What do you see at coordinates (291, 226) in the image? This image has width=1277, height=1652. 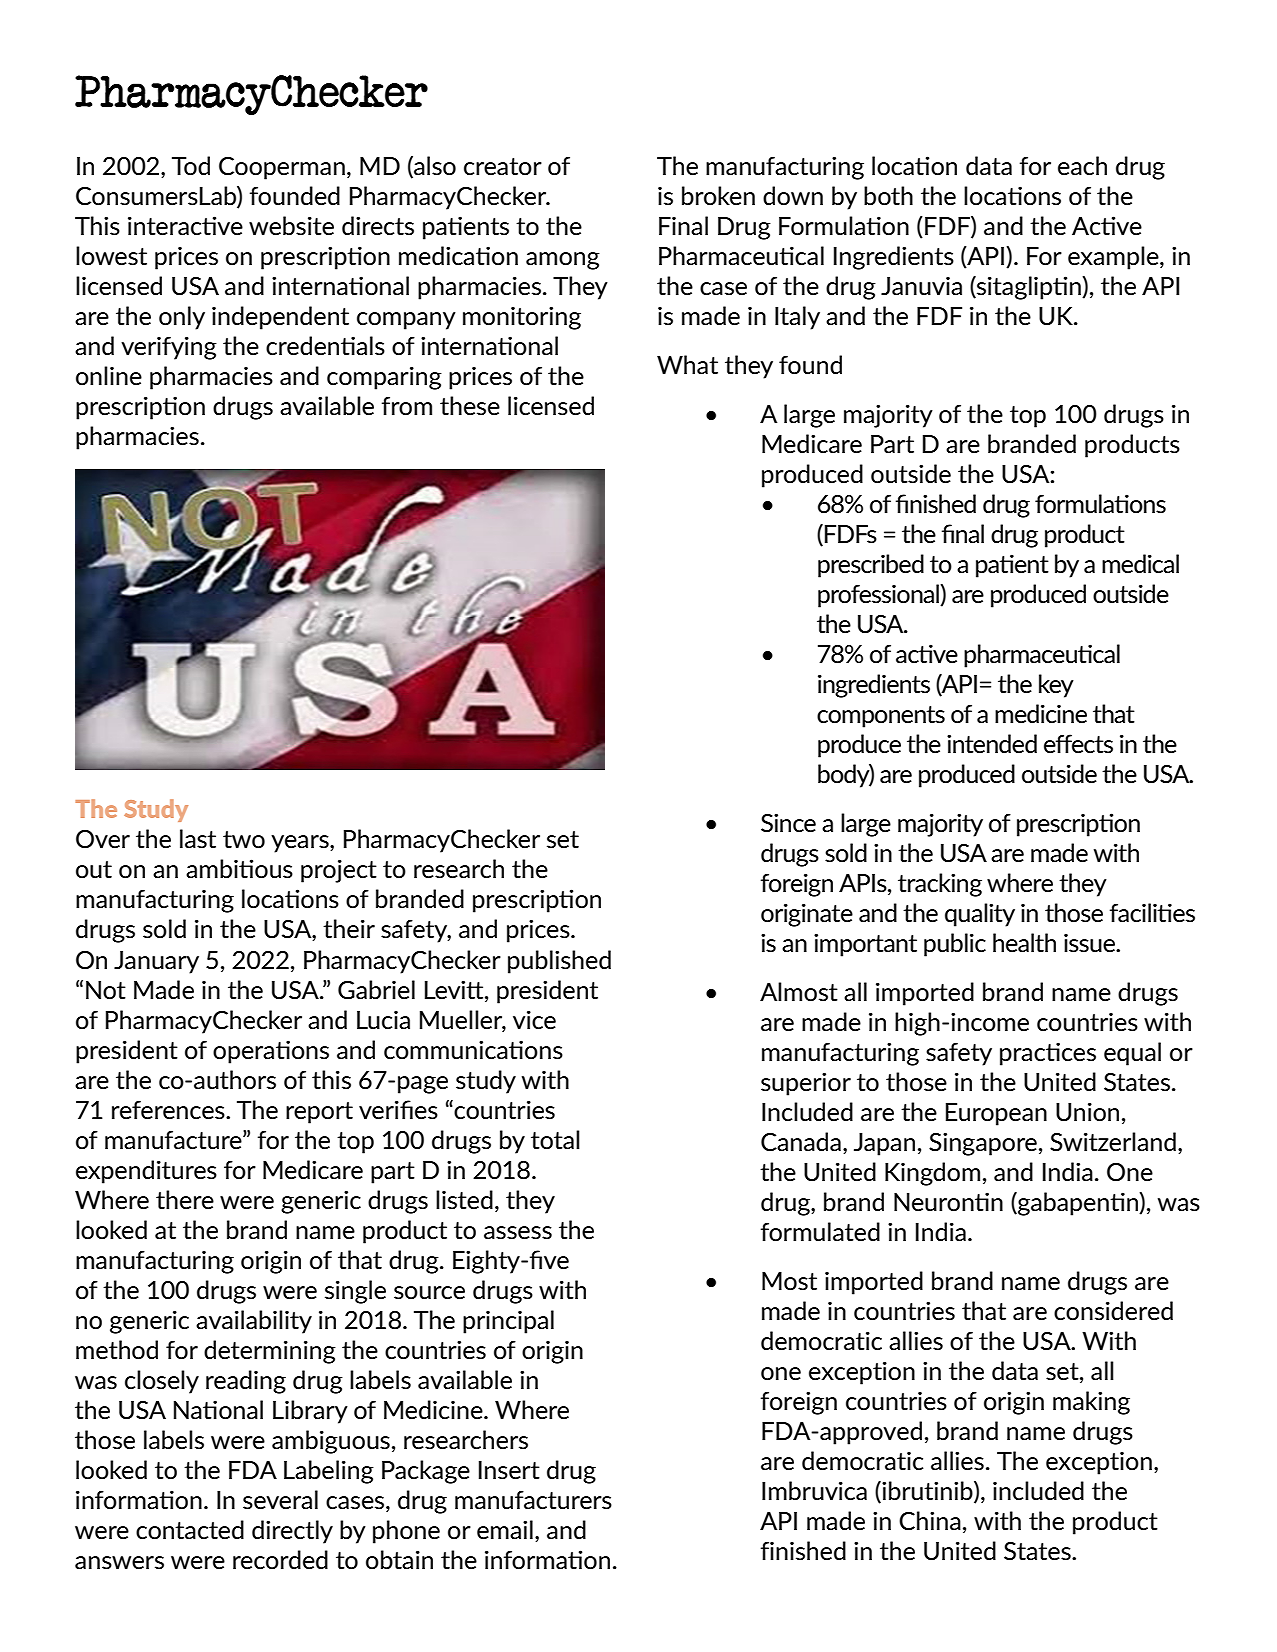 I see `website` at bounding box center [291, 226].
